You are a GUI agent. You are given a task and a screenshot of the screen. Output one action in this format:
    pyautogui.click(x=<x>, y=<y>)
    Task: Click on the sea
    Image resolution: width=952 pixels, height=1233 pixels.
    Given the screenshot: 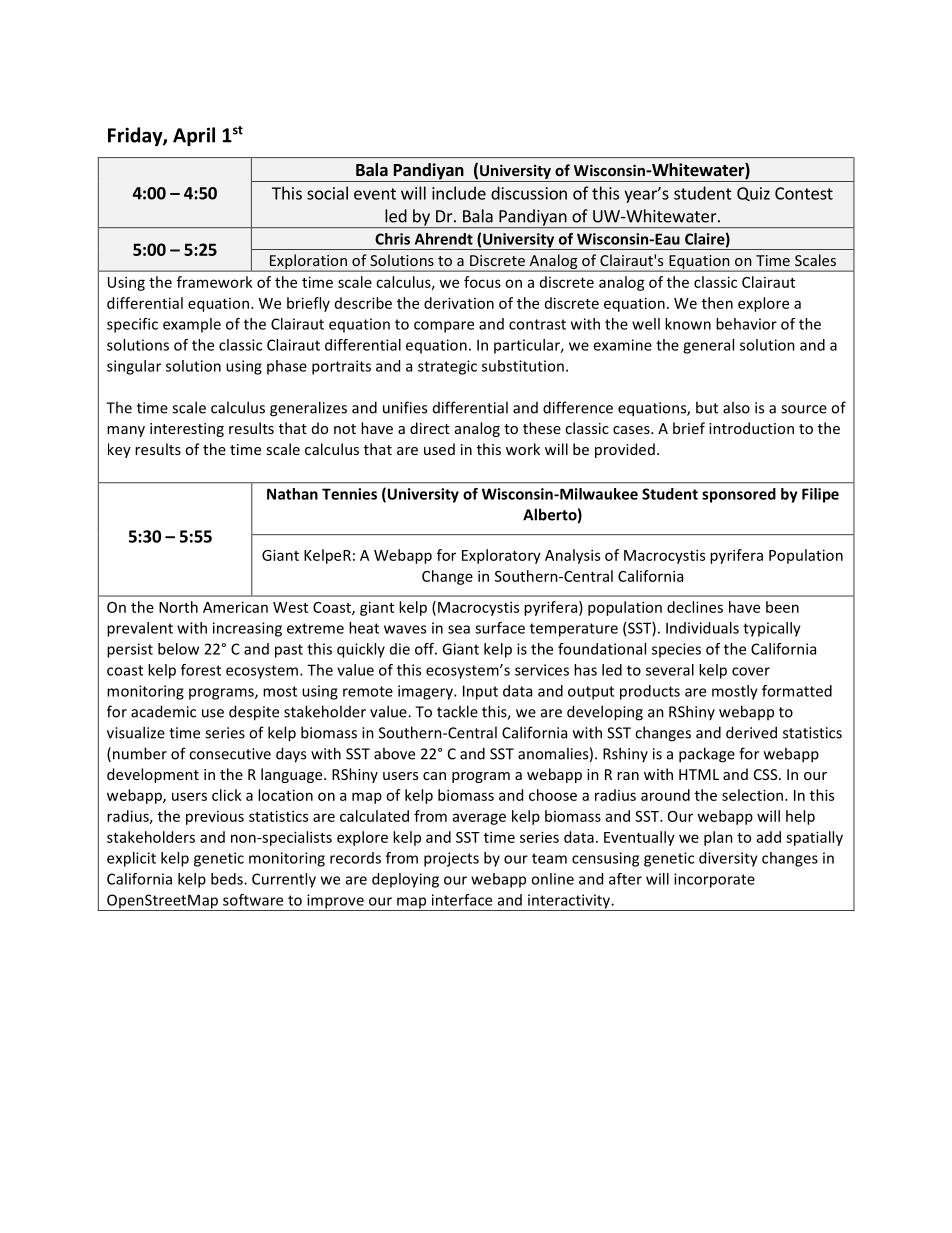 What is the action you would take?
    pyautogui.click(x=459, y=629)
